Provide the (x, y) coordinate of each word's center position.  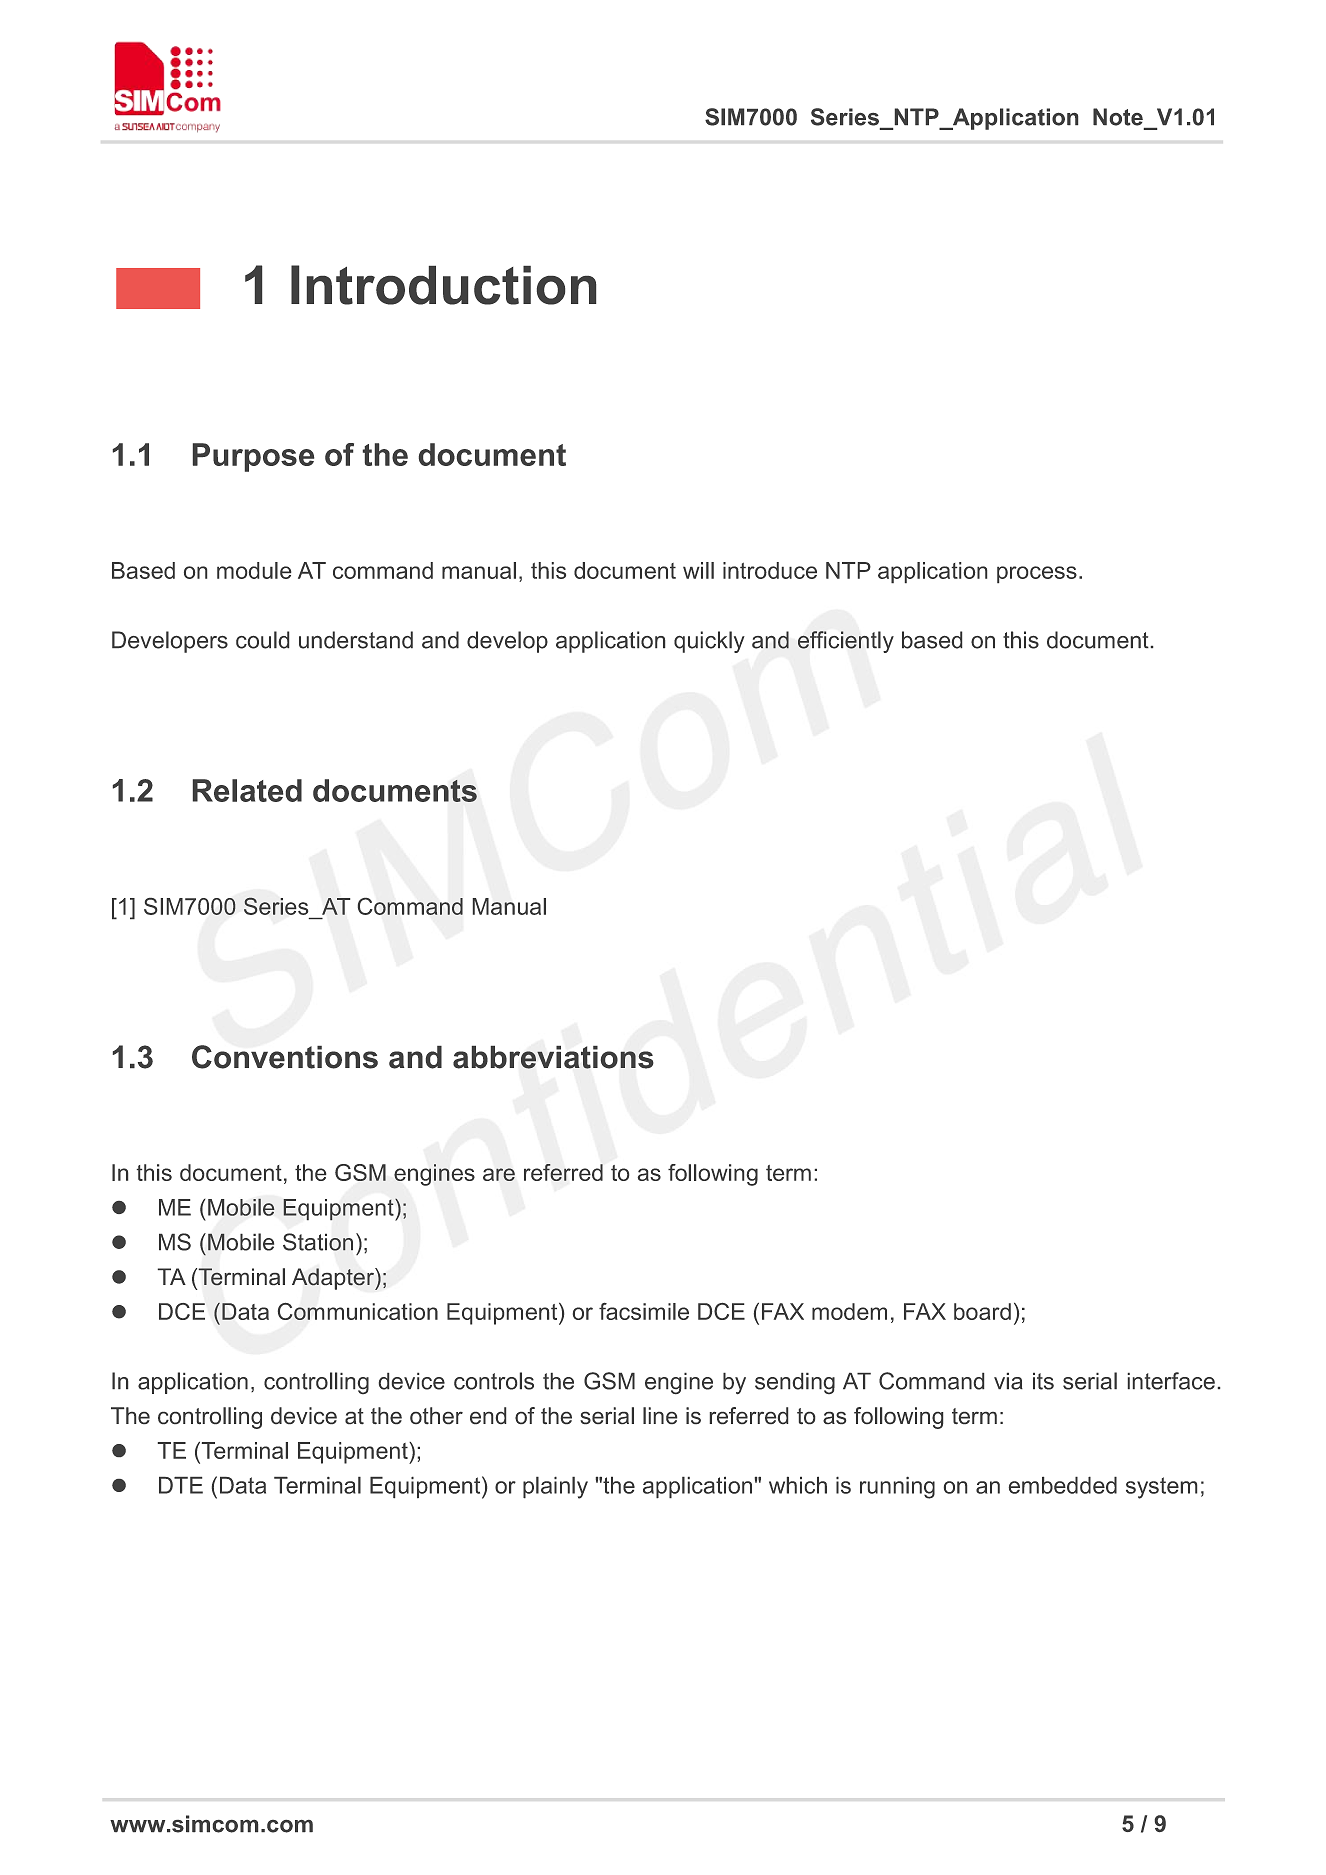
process (1037, 574)
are (499, 1174)
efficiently (846, 642)
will (698, 570)
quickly (709, 642)
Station (318, 1242)
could (262, 640)
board (982, 1311)
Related (247, 790)
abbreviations (553, 1057)
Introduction (443, 285)
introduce (770, 570)
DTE (181, 1485)
